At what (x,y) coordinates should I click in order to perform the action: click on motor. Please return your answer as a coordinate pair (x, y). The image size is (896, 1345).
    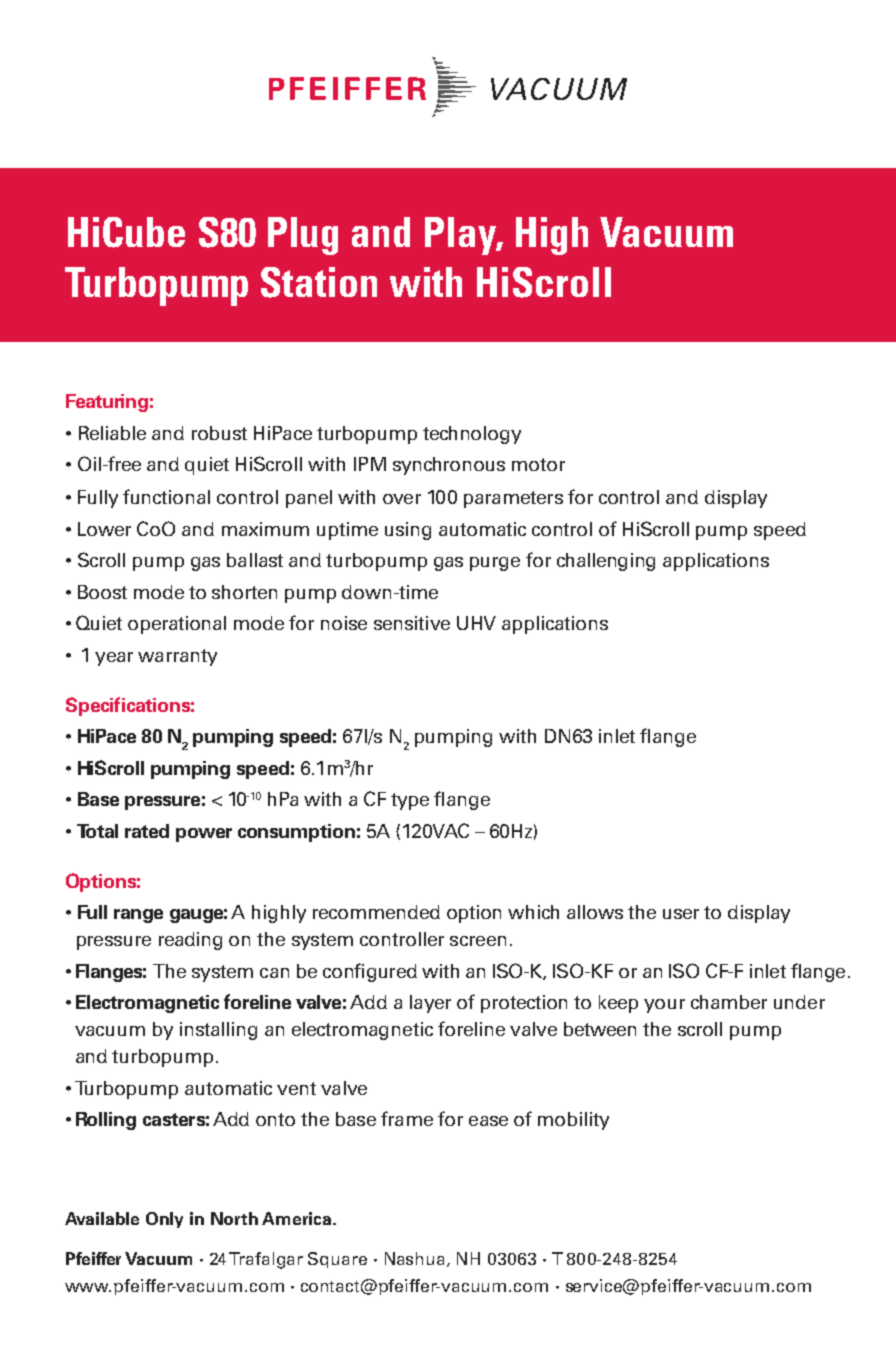
    Looking at the image, I should click on (538, 464).
